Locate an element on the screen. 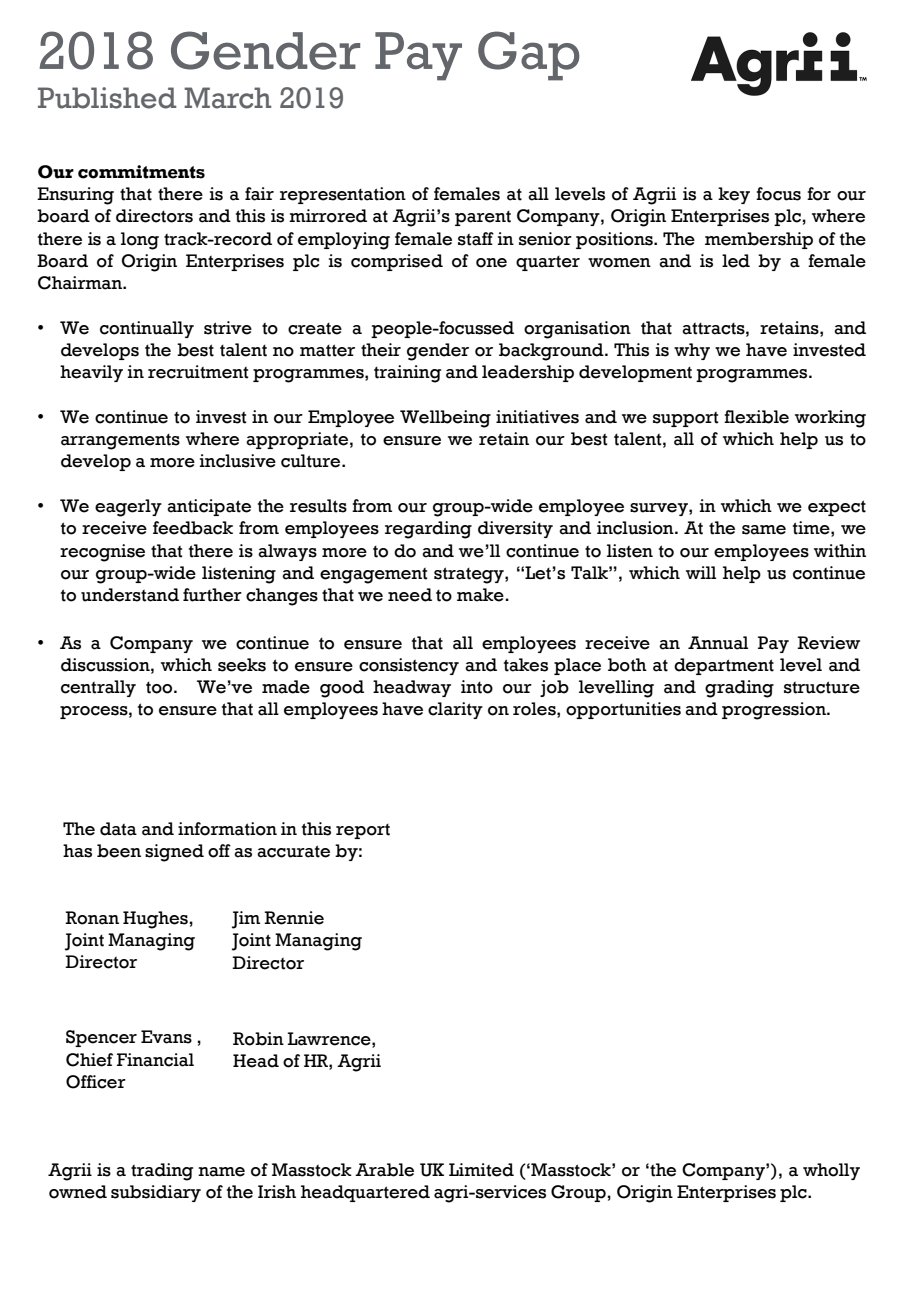 The width and height of the screenshot is (911, 1316). Gap is located at coordinates (529, 56).
